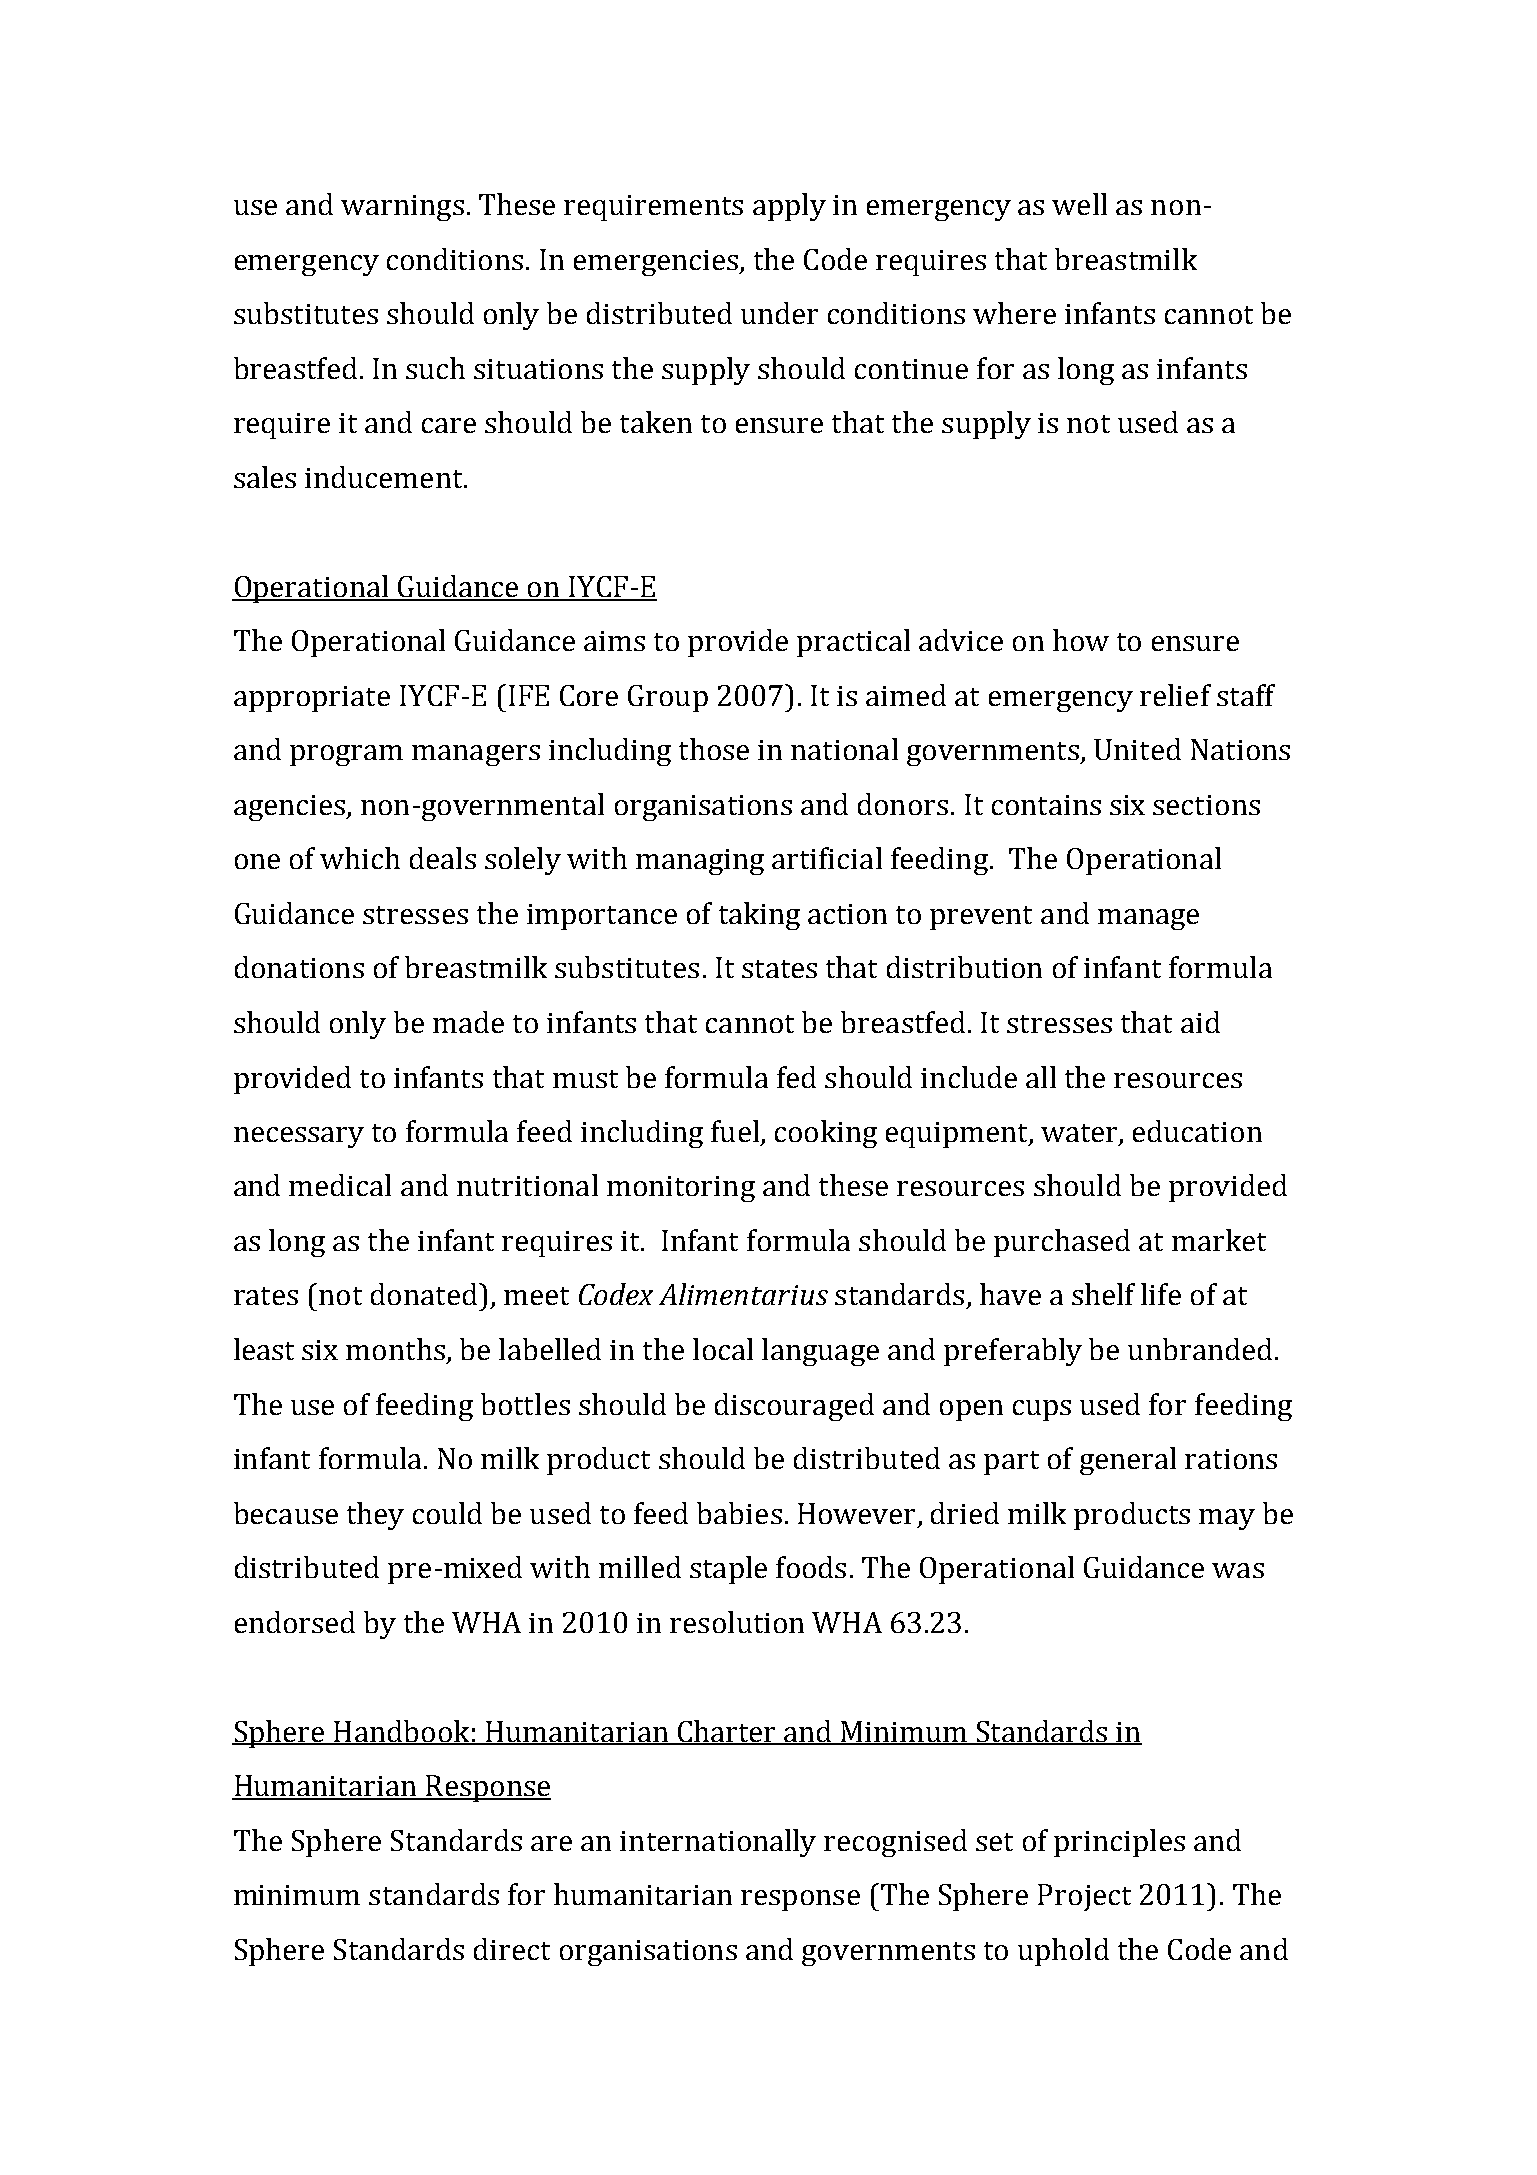 The height and width of the screenshot is (2175, 1537). I want to click on months, so click(395, 1349).
